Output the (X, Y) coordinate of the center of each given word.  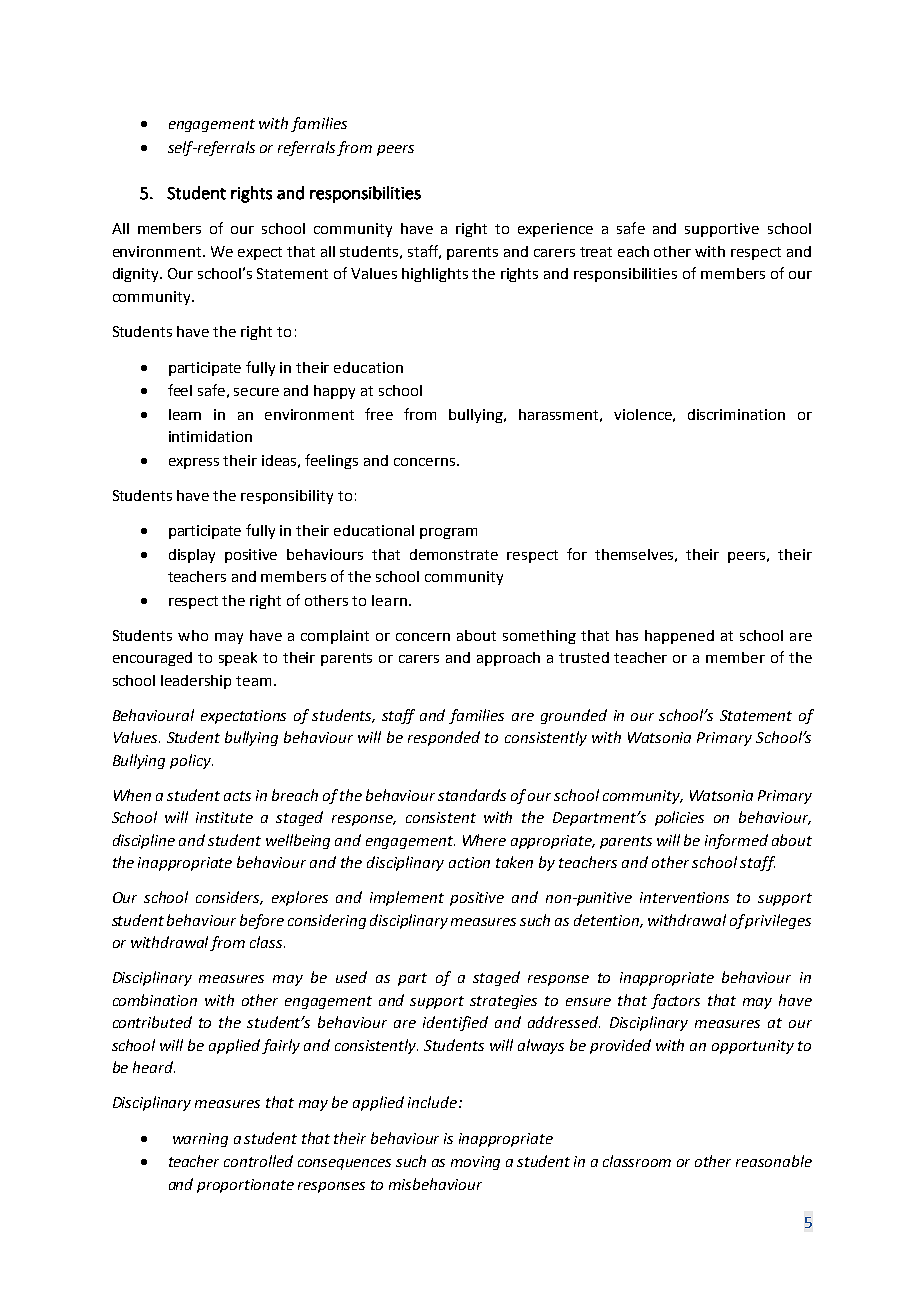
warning (200, 1140)
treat (596, 252)
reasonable (774, 1161)
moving (475, 1163)
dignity (137, 275)
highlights (435, 275)
